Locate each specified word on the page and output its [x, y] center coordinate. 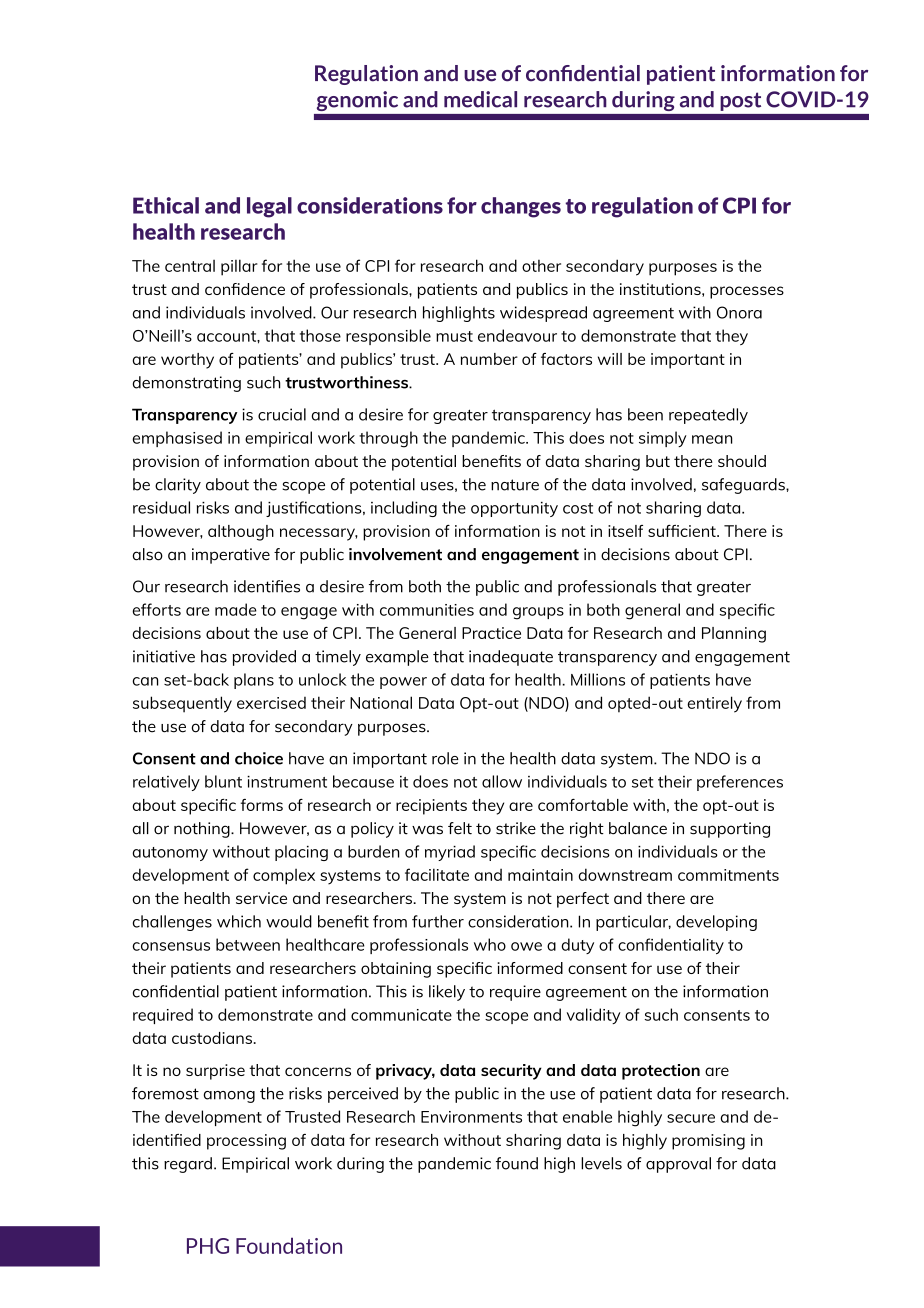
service [261, 898]
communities [427, 610]
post [741, 102]
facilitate [437, 874]
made [236, 609]
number [489, 359]
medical [480, 99]
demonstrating [187, 384]
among [229, 1097]
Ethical [166, 205]
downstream [625, 874]
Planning [734, 635]
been [645, 414]
